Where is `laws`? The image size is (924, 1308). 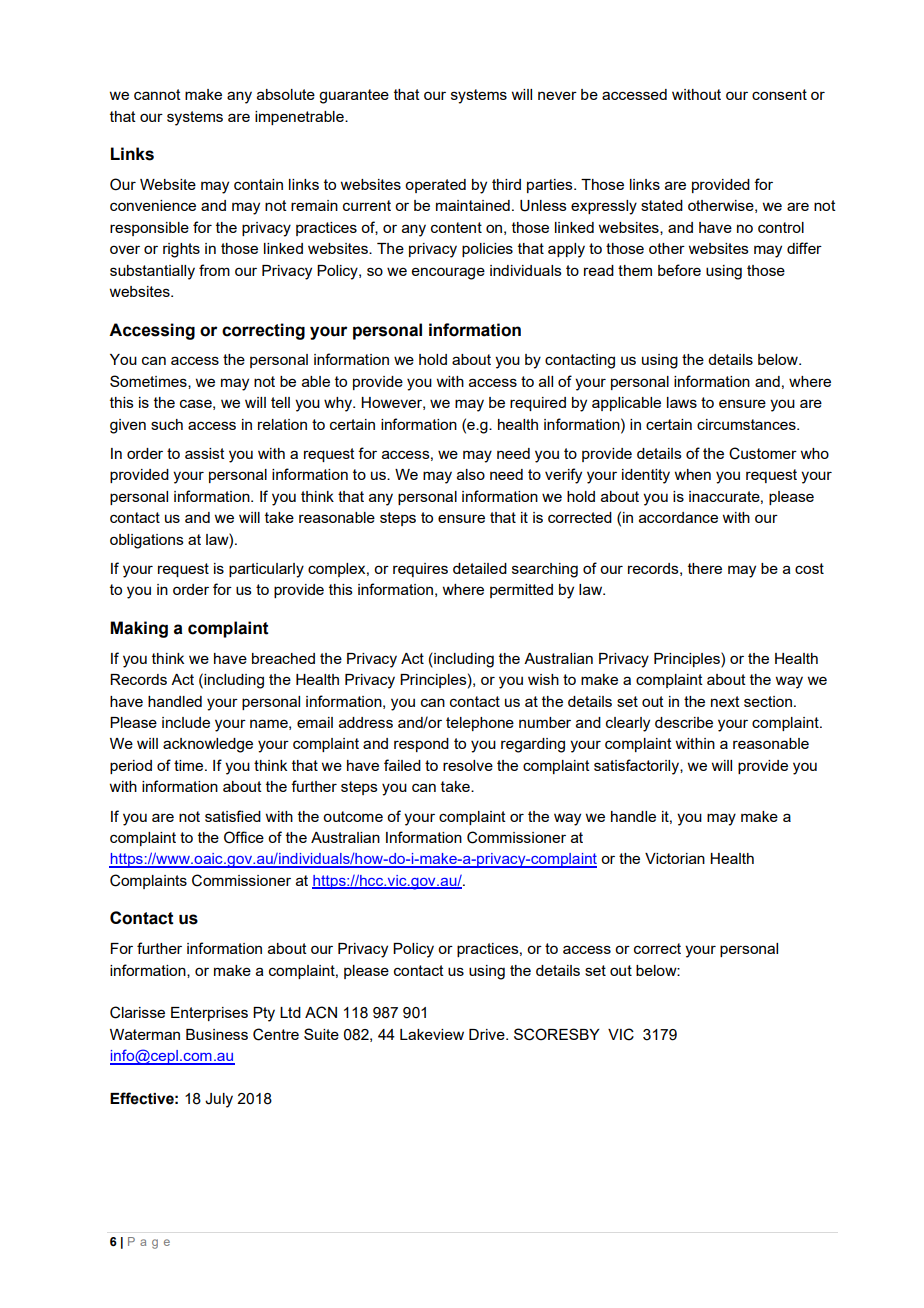
laws is located at coordinates (682, 402).
